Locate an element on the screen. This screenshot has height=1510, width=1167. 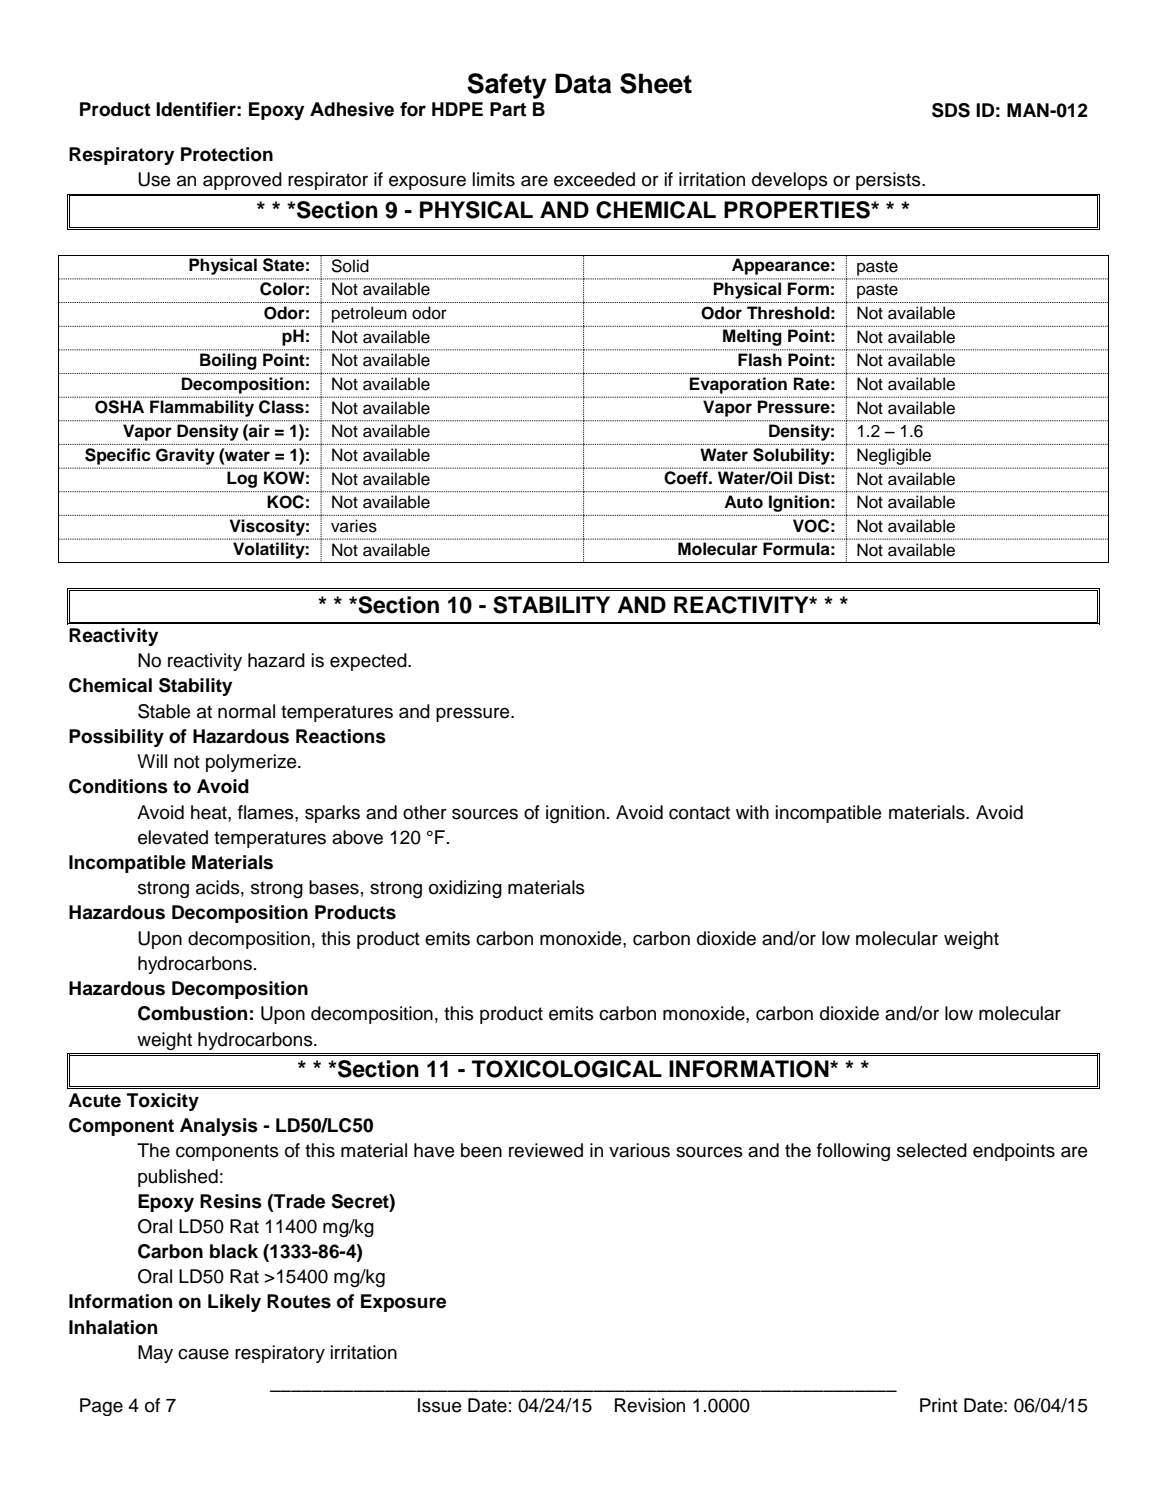
air is located at coordinates (258, 430).
